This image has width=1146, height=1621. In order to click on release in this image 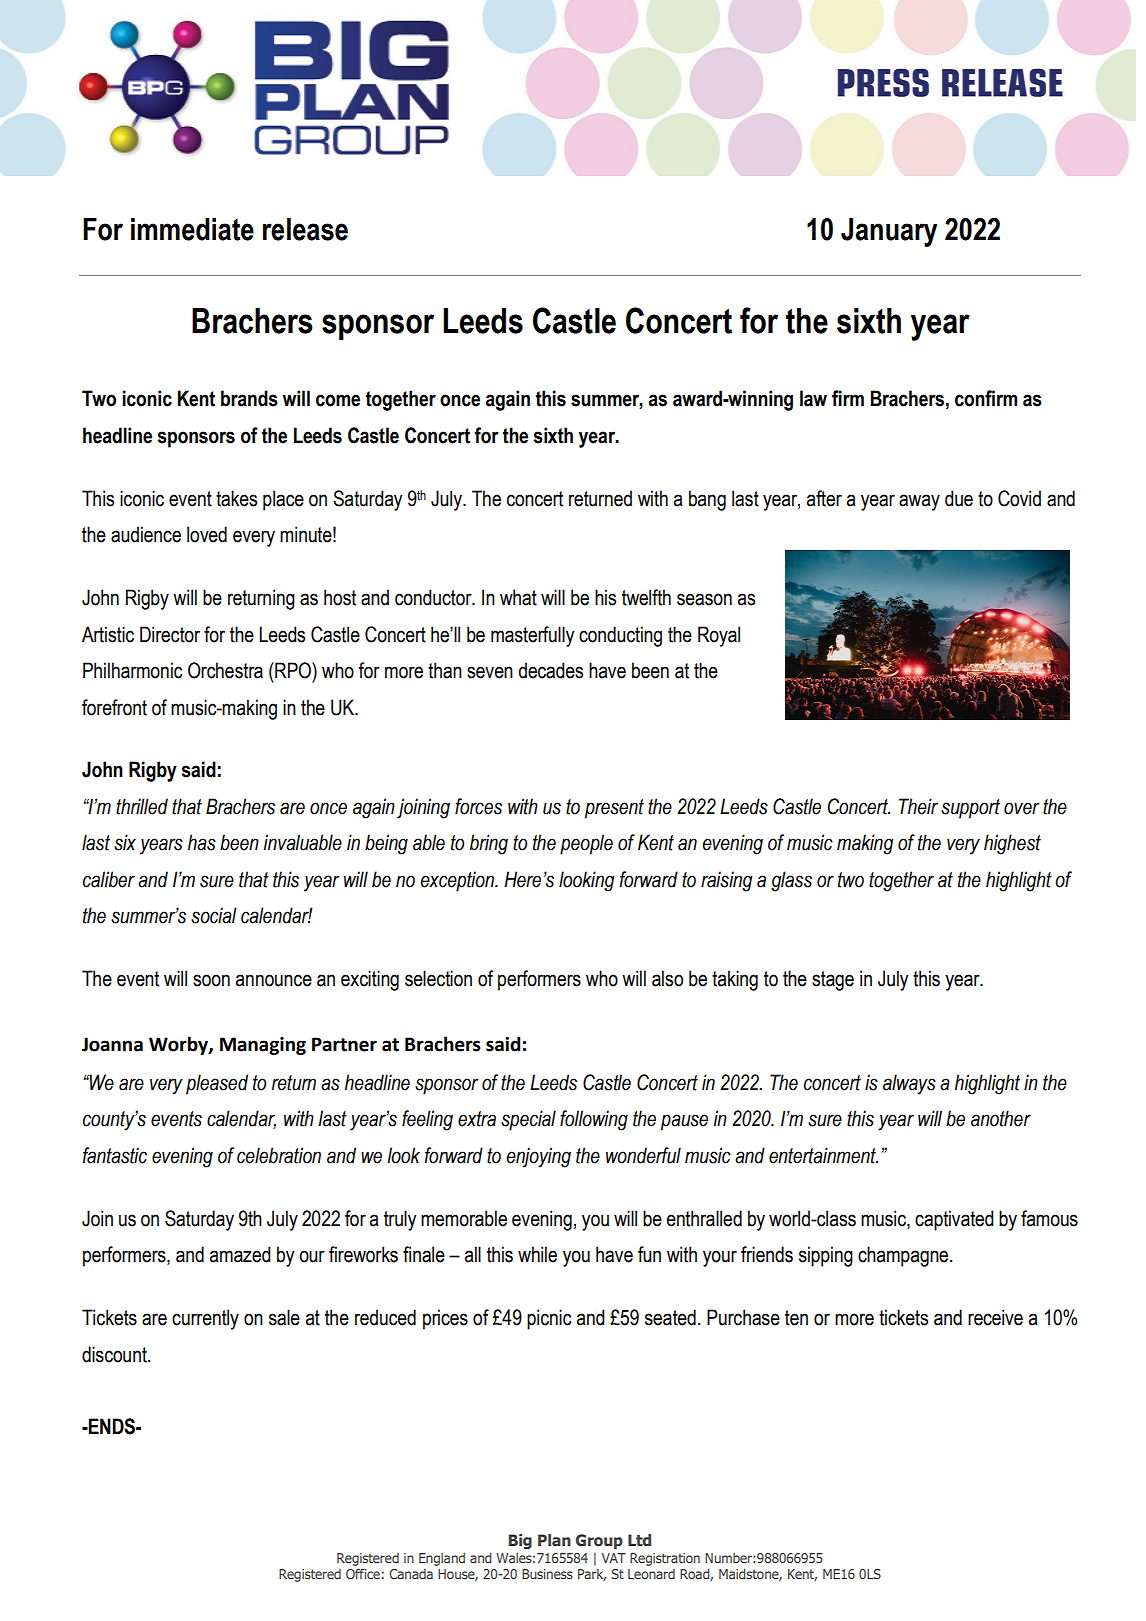, I will do `click(305, 229)`.
